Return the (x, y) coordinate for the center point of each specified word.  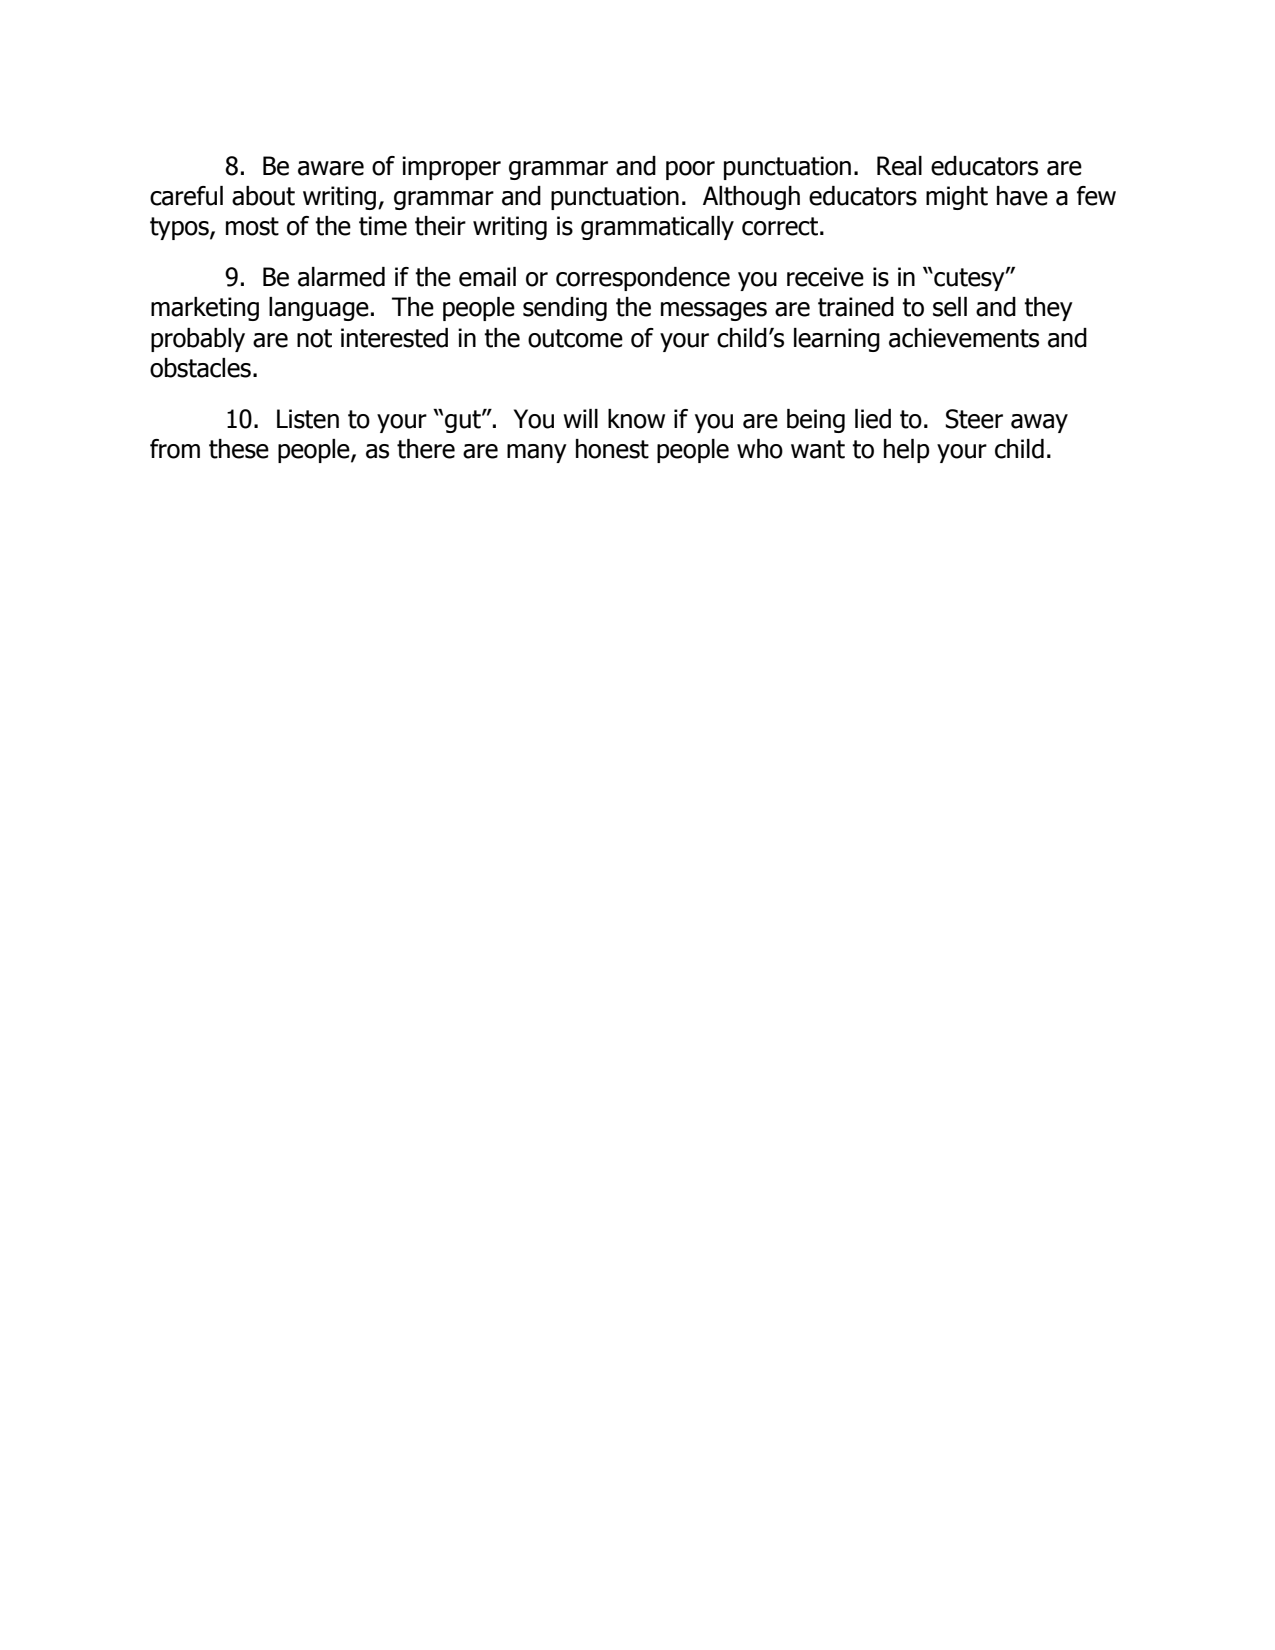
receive (825, 277)
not (314, 338)
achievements (964, 338)
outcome (575, 338)
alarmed (341, 277)
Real (899, 166)
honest (612, 449)
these (239, 449)
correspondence (643, 279)
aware (331, 168)
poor (690, 170)
